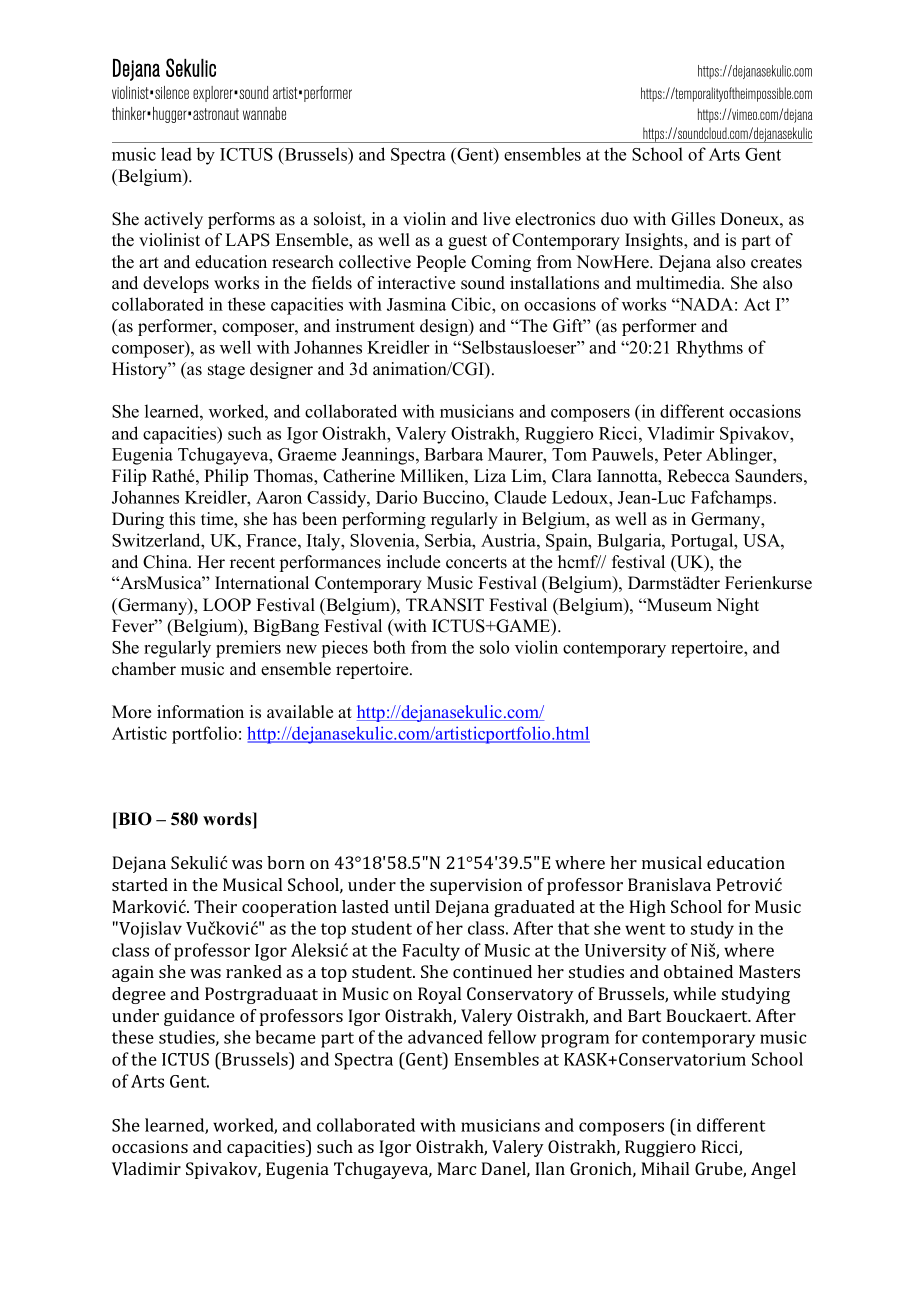  Describe the element at coordinates (445, 605) in the screenshot. I see `TRANSIT` at that location.
